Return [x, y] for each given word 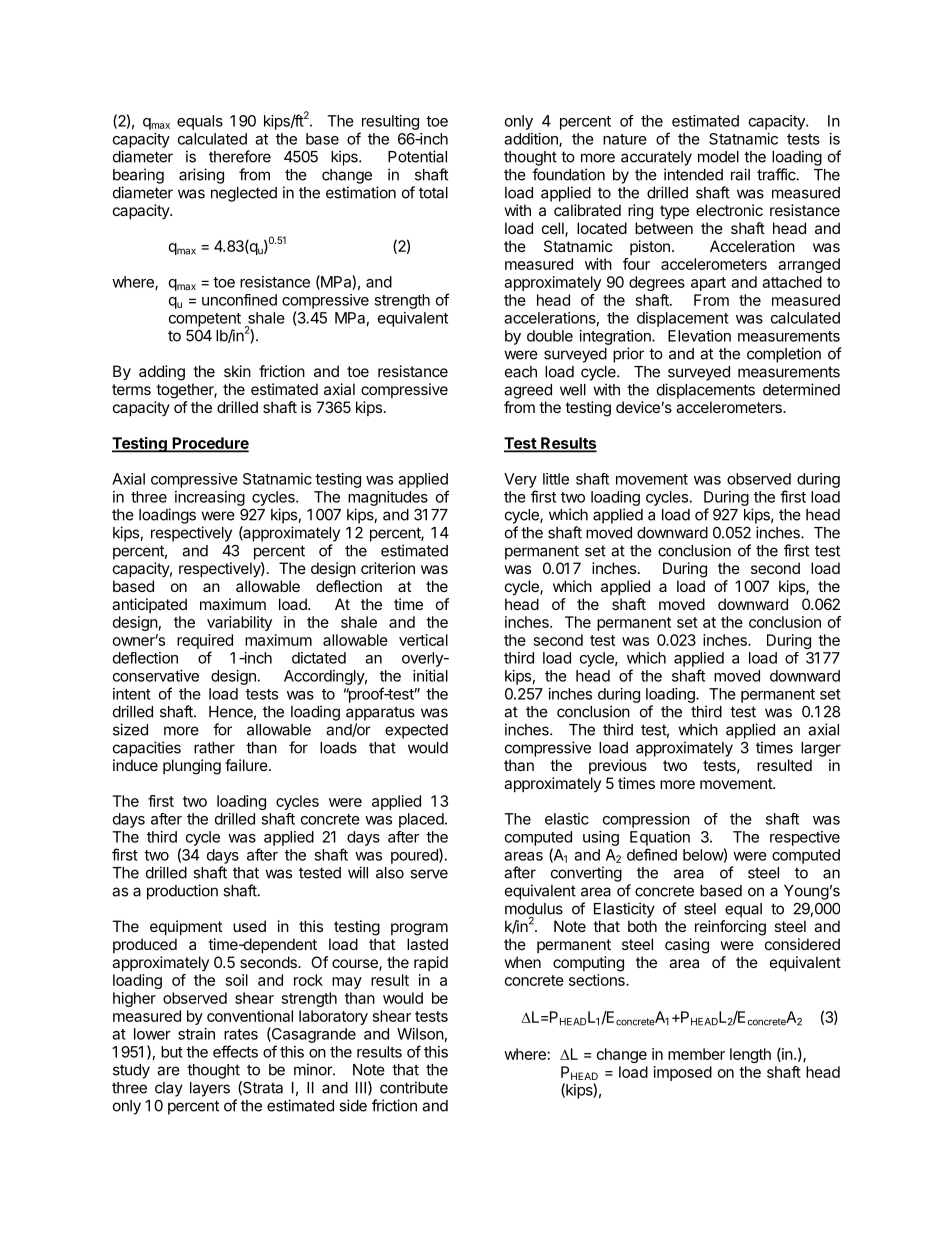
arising [201, 176]
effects [235, 1051]
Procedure [209, 444]
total [433, 193]
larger [821, 749]
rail [740, 174]
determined [801, 389]
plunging [192, 767]
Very [520, 480]
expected [416, 731]
